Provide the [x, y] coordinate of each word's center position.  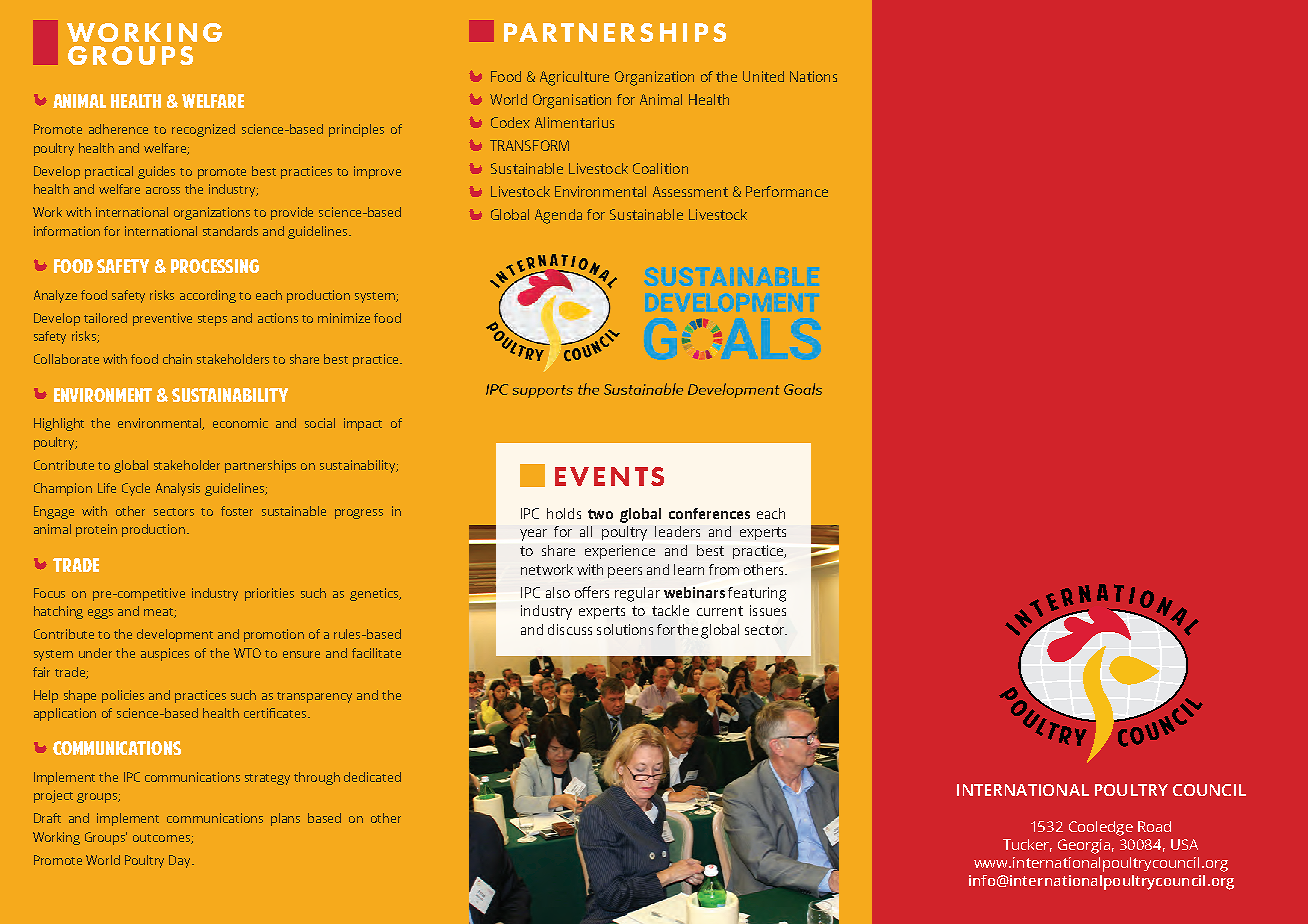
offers [592, 592]
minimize [344, 318]
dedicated [372, 777]
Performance [787, 191]
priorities [269, 594]
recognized [203, 130]
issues [768, 610]
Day [181, 861]
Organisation [572, 101]
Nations [813, 76]
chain [177, 359]
